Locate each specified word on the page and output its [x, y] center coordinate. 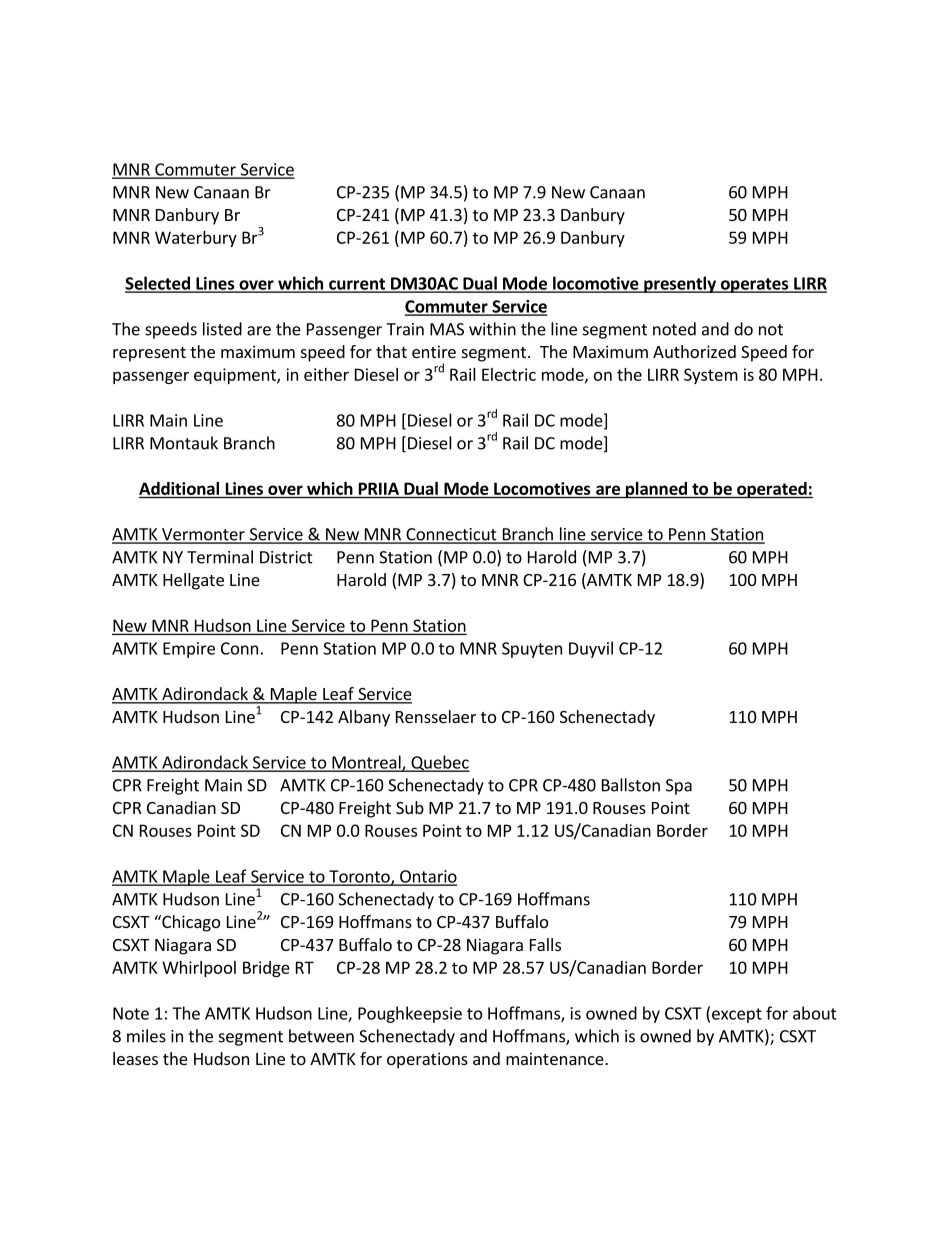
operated [772, 490]
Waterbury [196, 239]
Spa [679, 787]
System [711, 376]
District [286, 557]
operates [754, 285]
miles [146, 1036]
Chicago [190, 923]
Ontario [427, 877]
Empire [189, 650]
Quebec [439, 763]
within [492, 329]
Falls [545, 944]
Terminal [220, 557]
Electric [509, 374]
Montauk [184, 443]
